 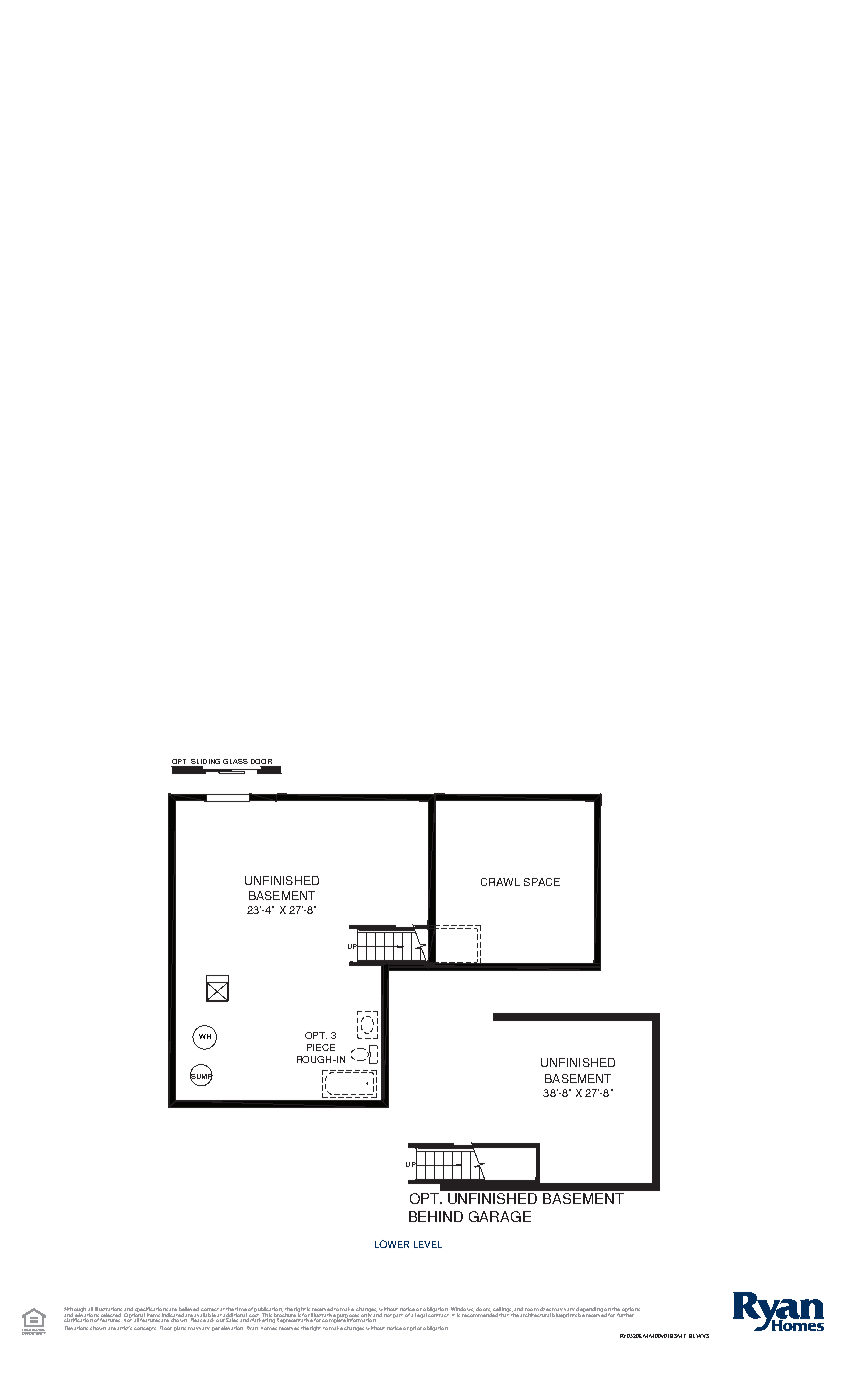 I want to click on Windows, so click(x=462, y=1310).
